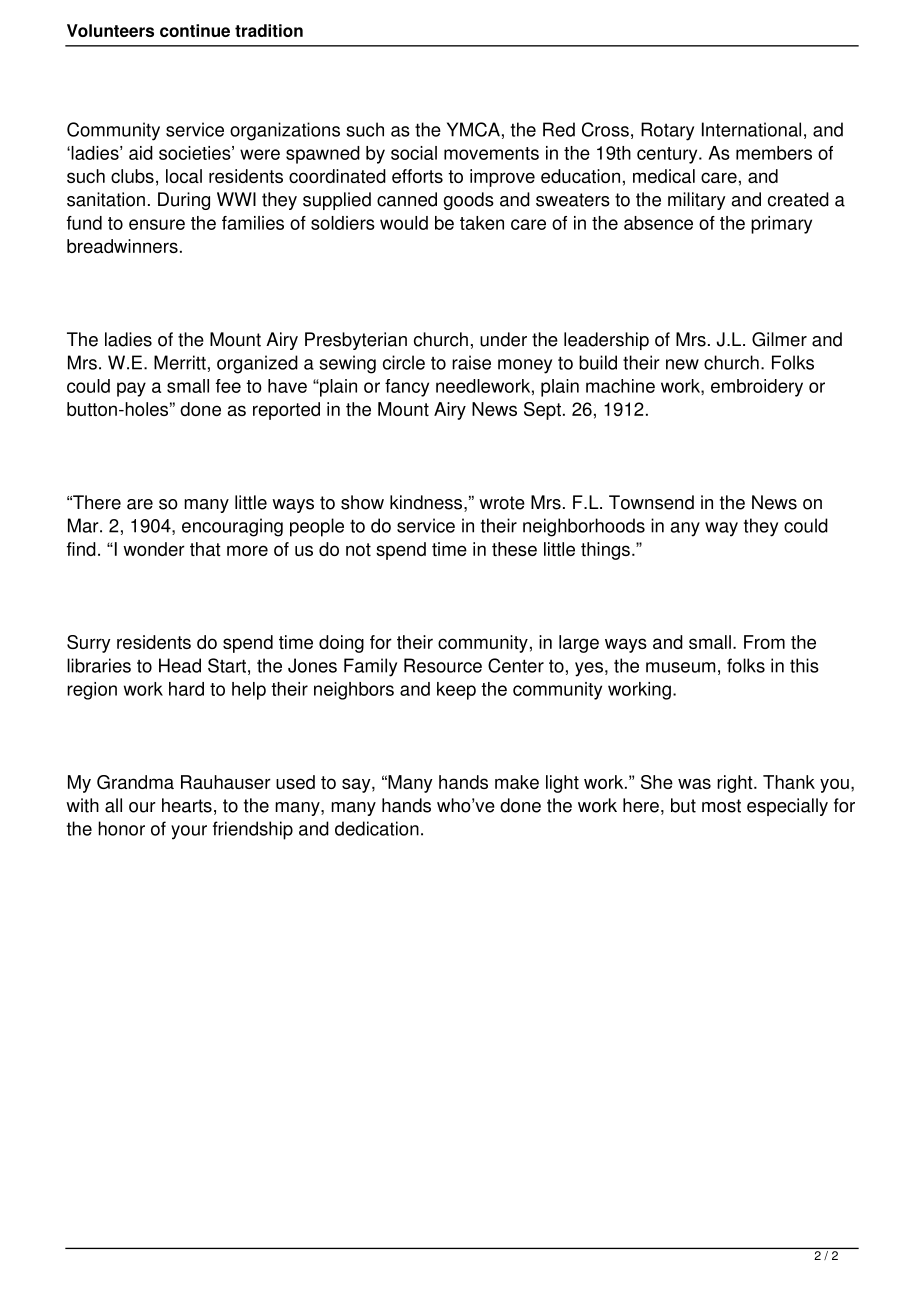 The height and width of the screenshot is (1308, 924). I want to click on fancy, so click(407, 388).
